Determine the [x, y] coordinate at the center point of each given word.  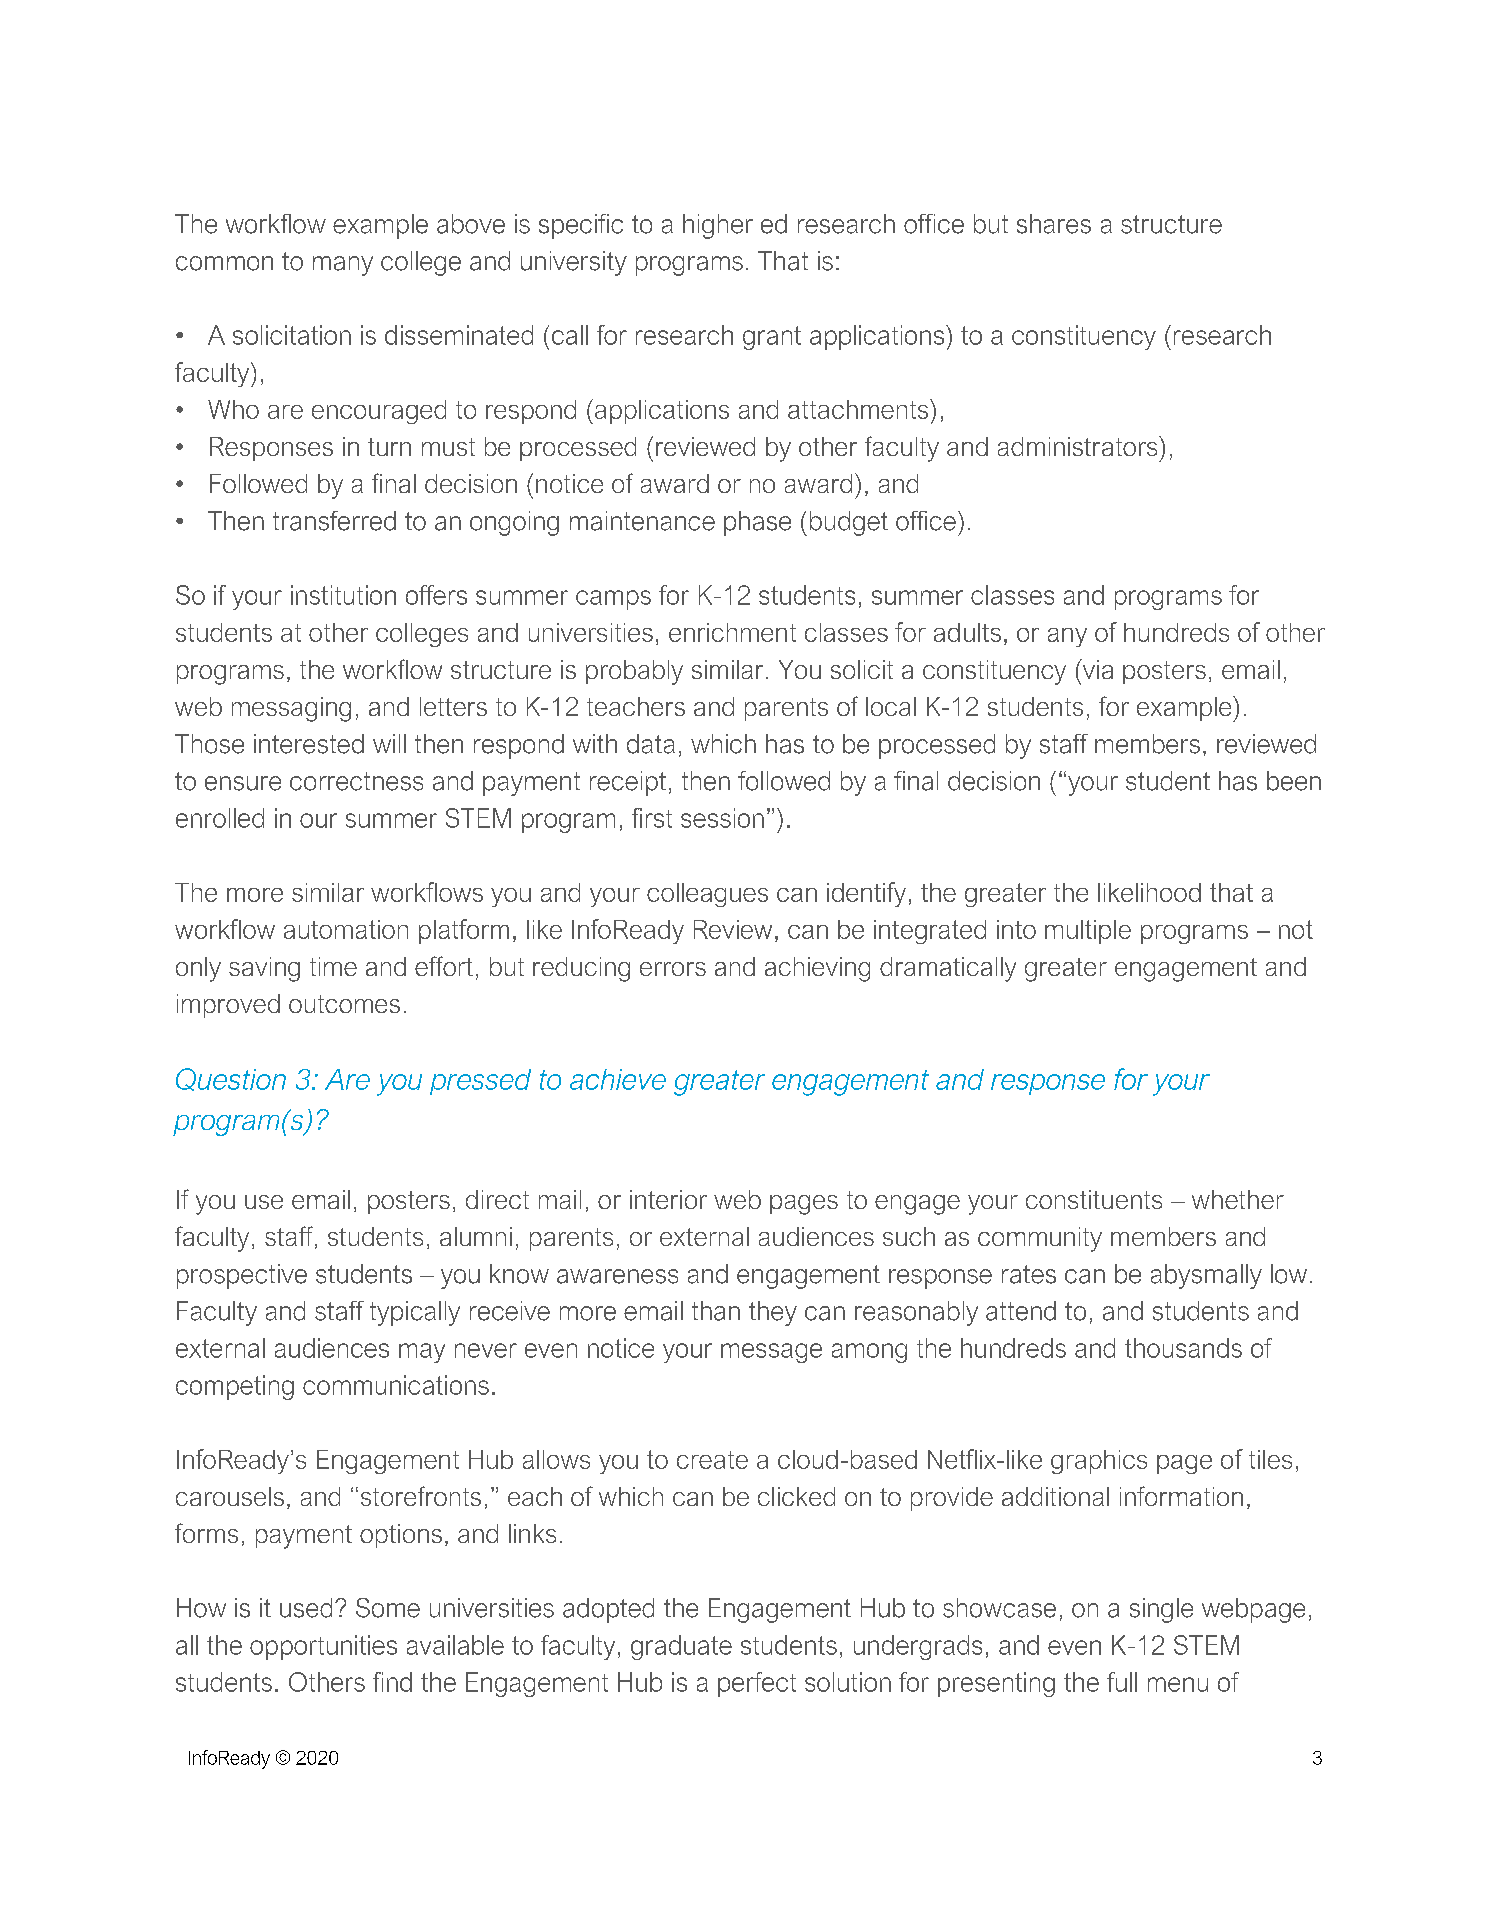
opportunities [323, 1647]
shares [1054, 224]
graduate [681, 1647]
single [1161, 1610]
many [343, 266]
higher [718, 226]
